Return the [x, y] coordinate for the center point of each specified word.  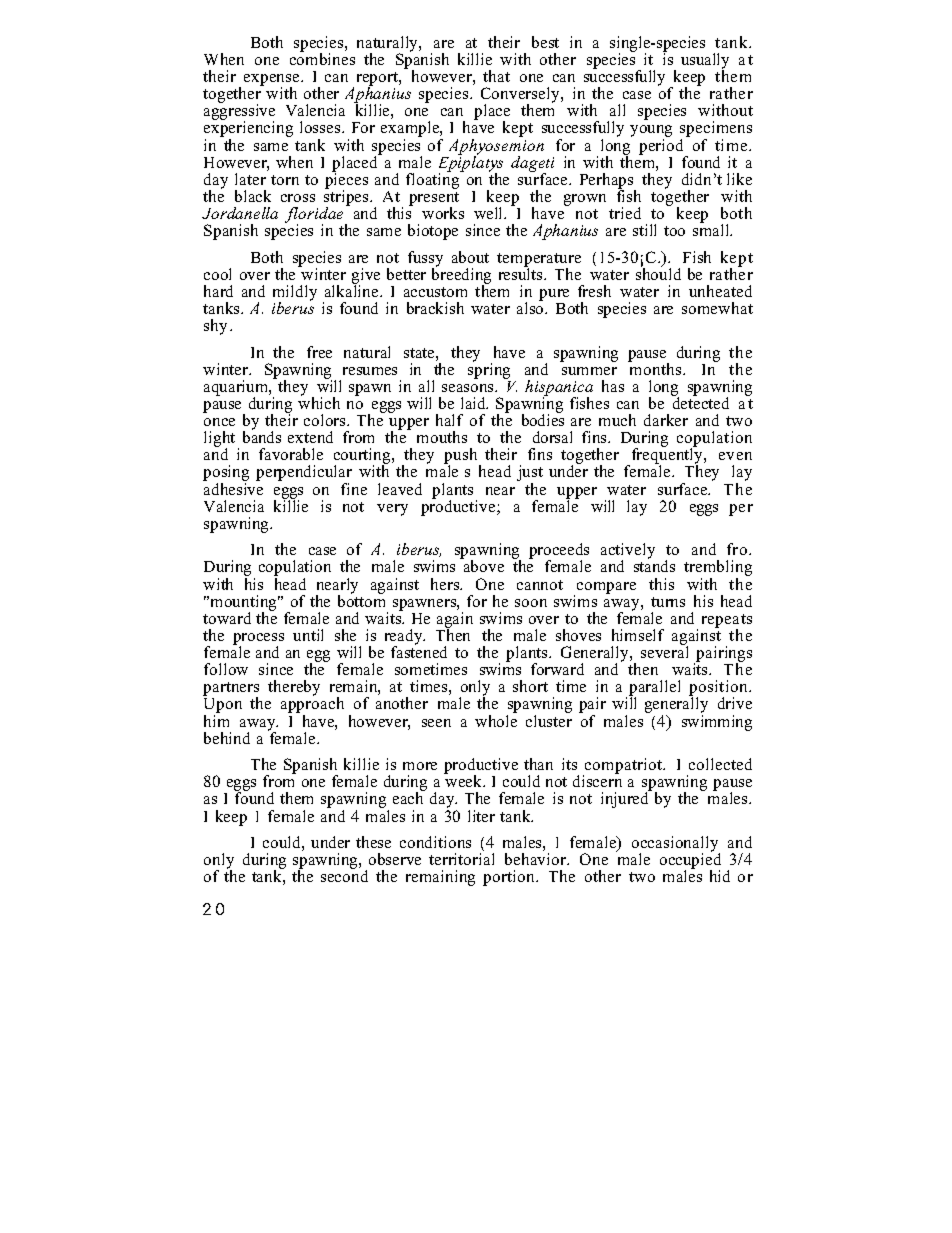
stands [654, 566]
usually [705, 62]
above [484, 566]
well [490, 213]
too [674, 231]
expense [273, 81]
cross [298, 198]
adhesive [233, 489]
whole [496, 721]
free [319, 352]
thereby [294, 688]
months [656, 368]
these [373, 842]
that [496, 76]
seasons [469, 388]
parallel [654, 689]
